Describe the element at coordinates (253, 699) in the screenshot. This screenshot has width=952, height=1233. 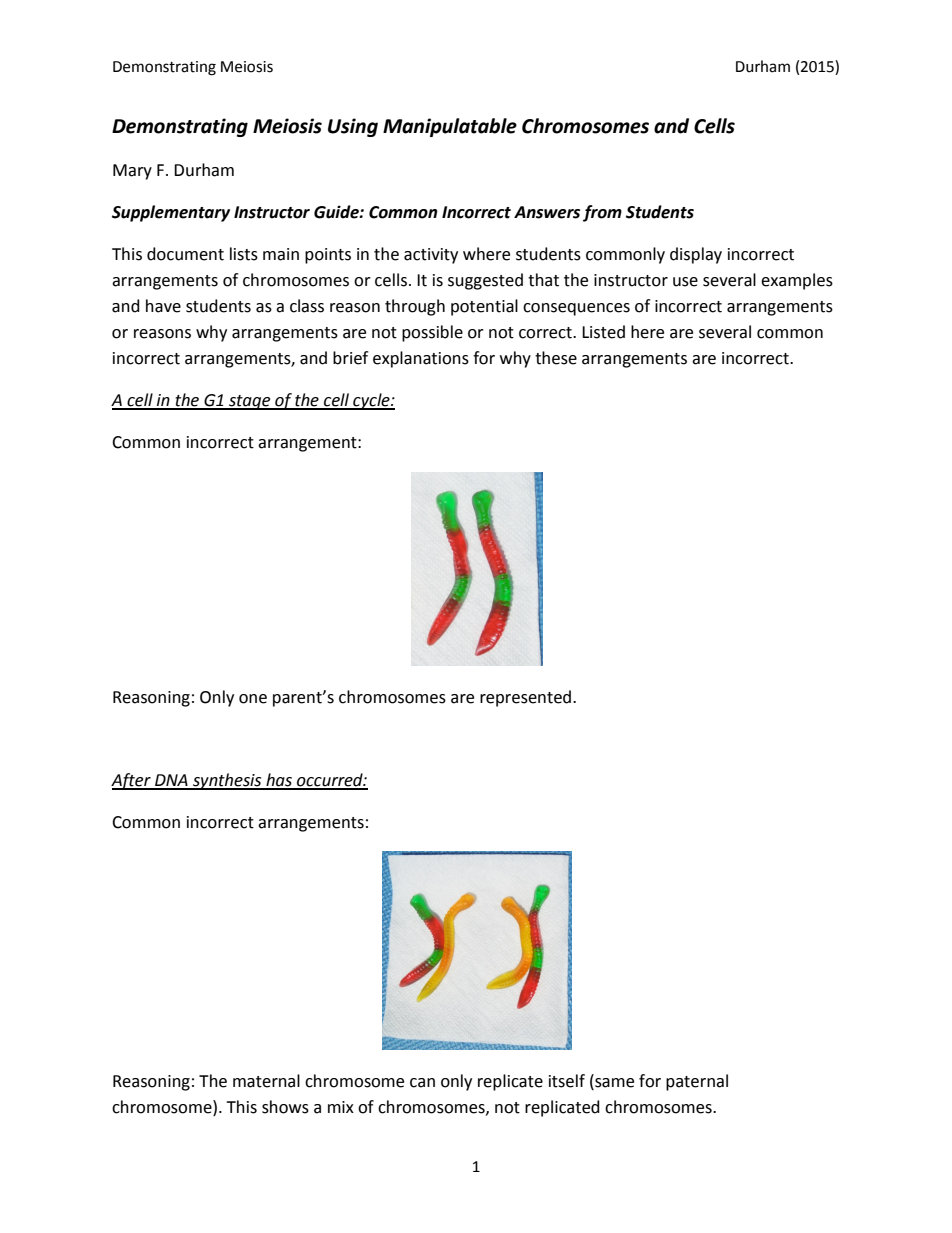
I see `one` at that location.
